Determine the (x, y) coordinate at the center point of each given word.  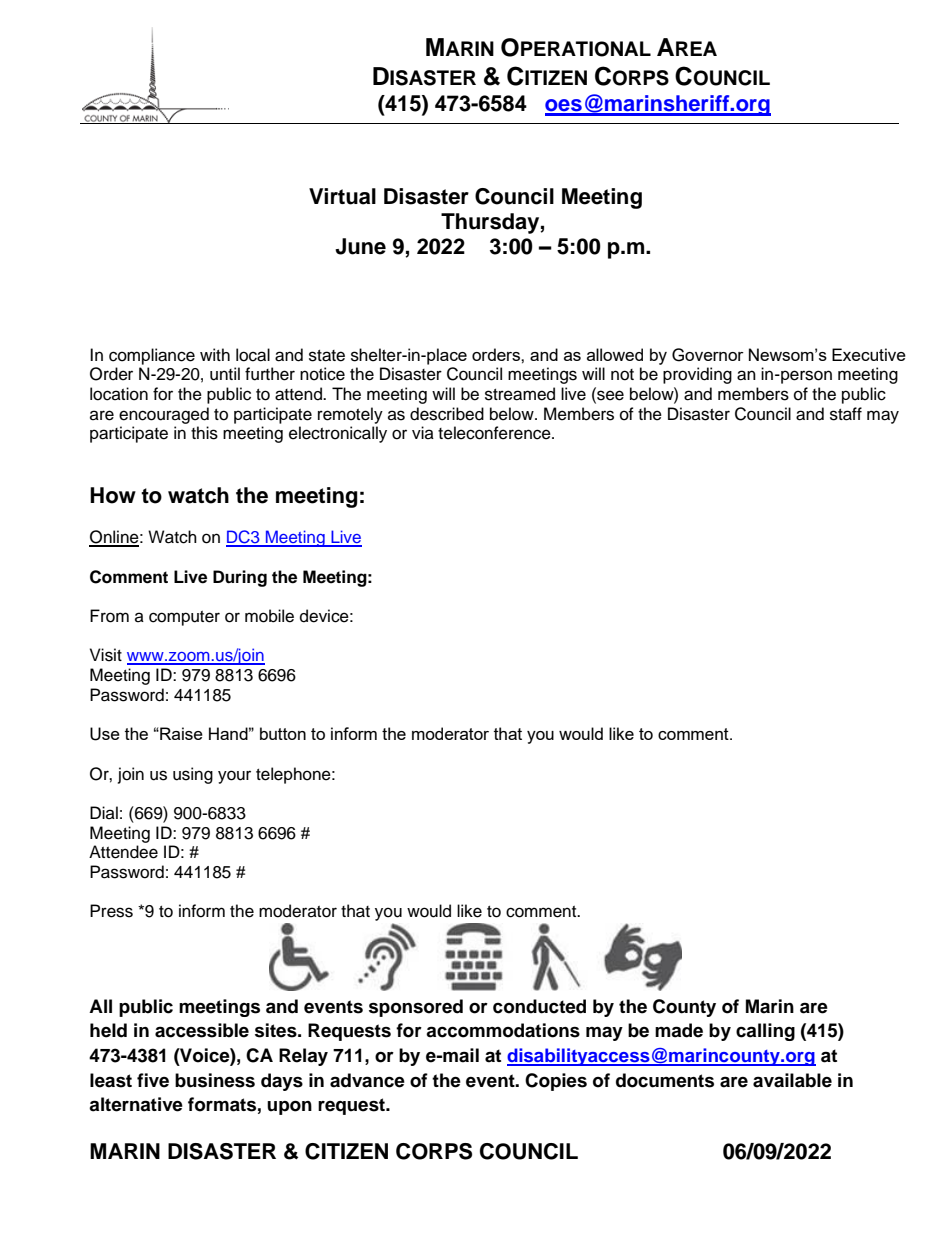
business (215, 1080)
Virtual (342, 196)
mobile (269, 616)
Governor (708, 355)
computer (184, 618)
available (792, 1080)
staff (846, 414)
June (360, 246)
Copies (556, 1082)
